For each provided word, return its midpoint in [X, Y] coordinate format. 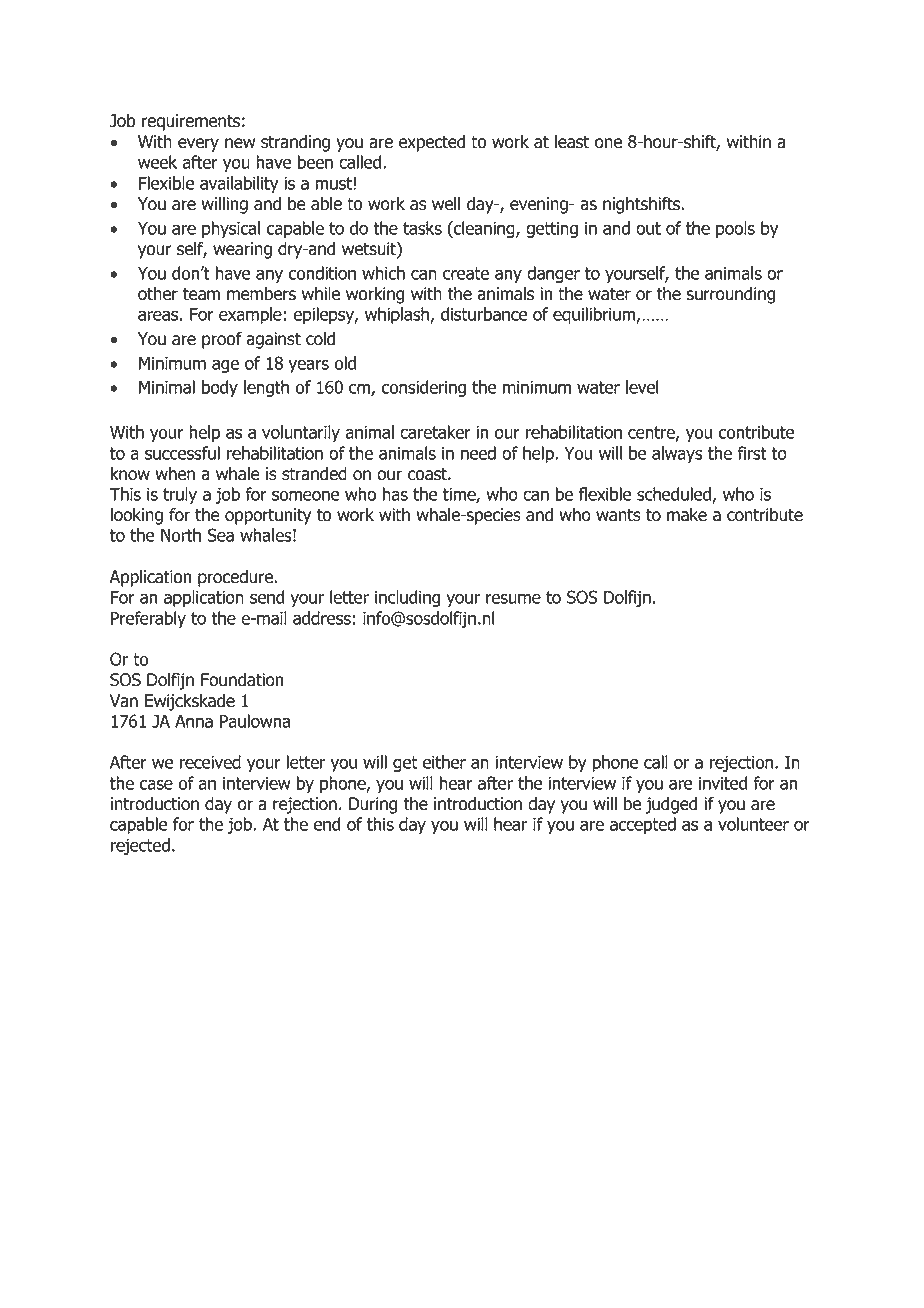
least [572, 142]
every [198, 145]
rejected [140, 846]
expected [432, 143]
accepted [643, 825]
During [373, 805]
